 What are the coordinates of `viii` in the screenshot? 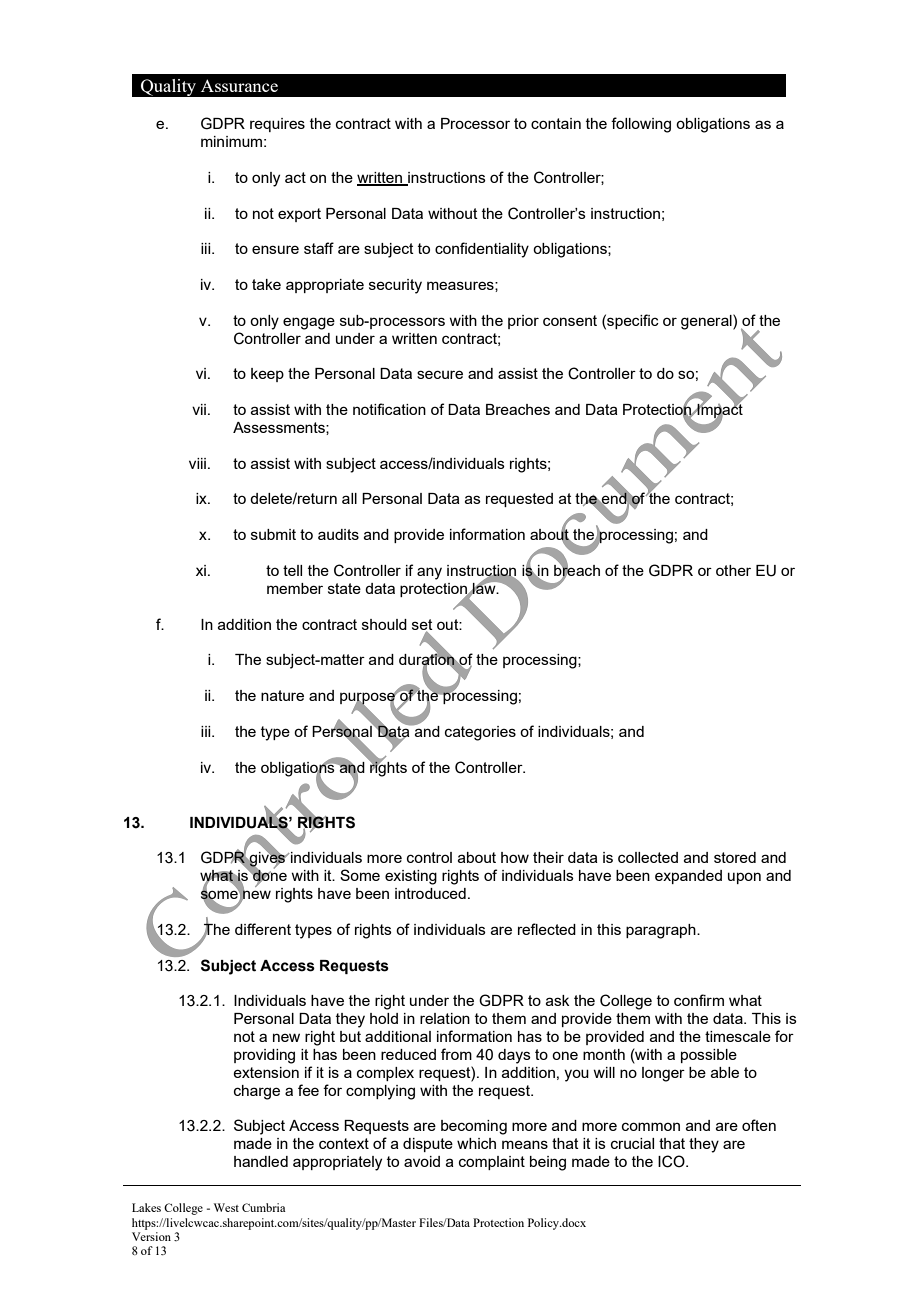 It's located at (197, 463).
